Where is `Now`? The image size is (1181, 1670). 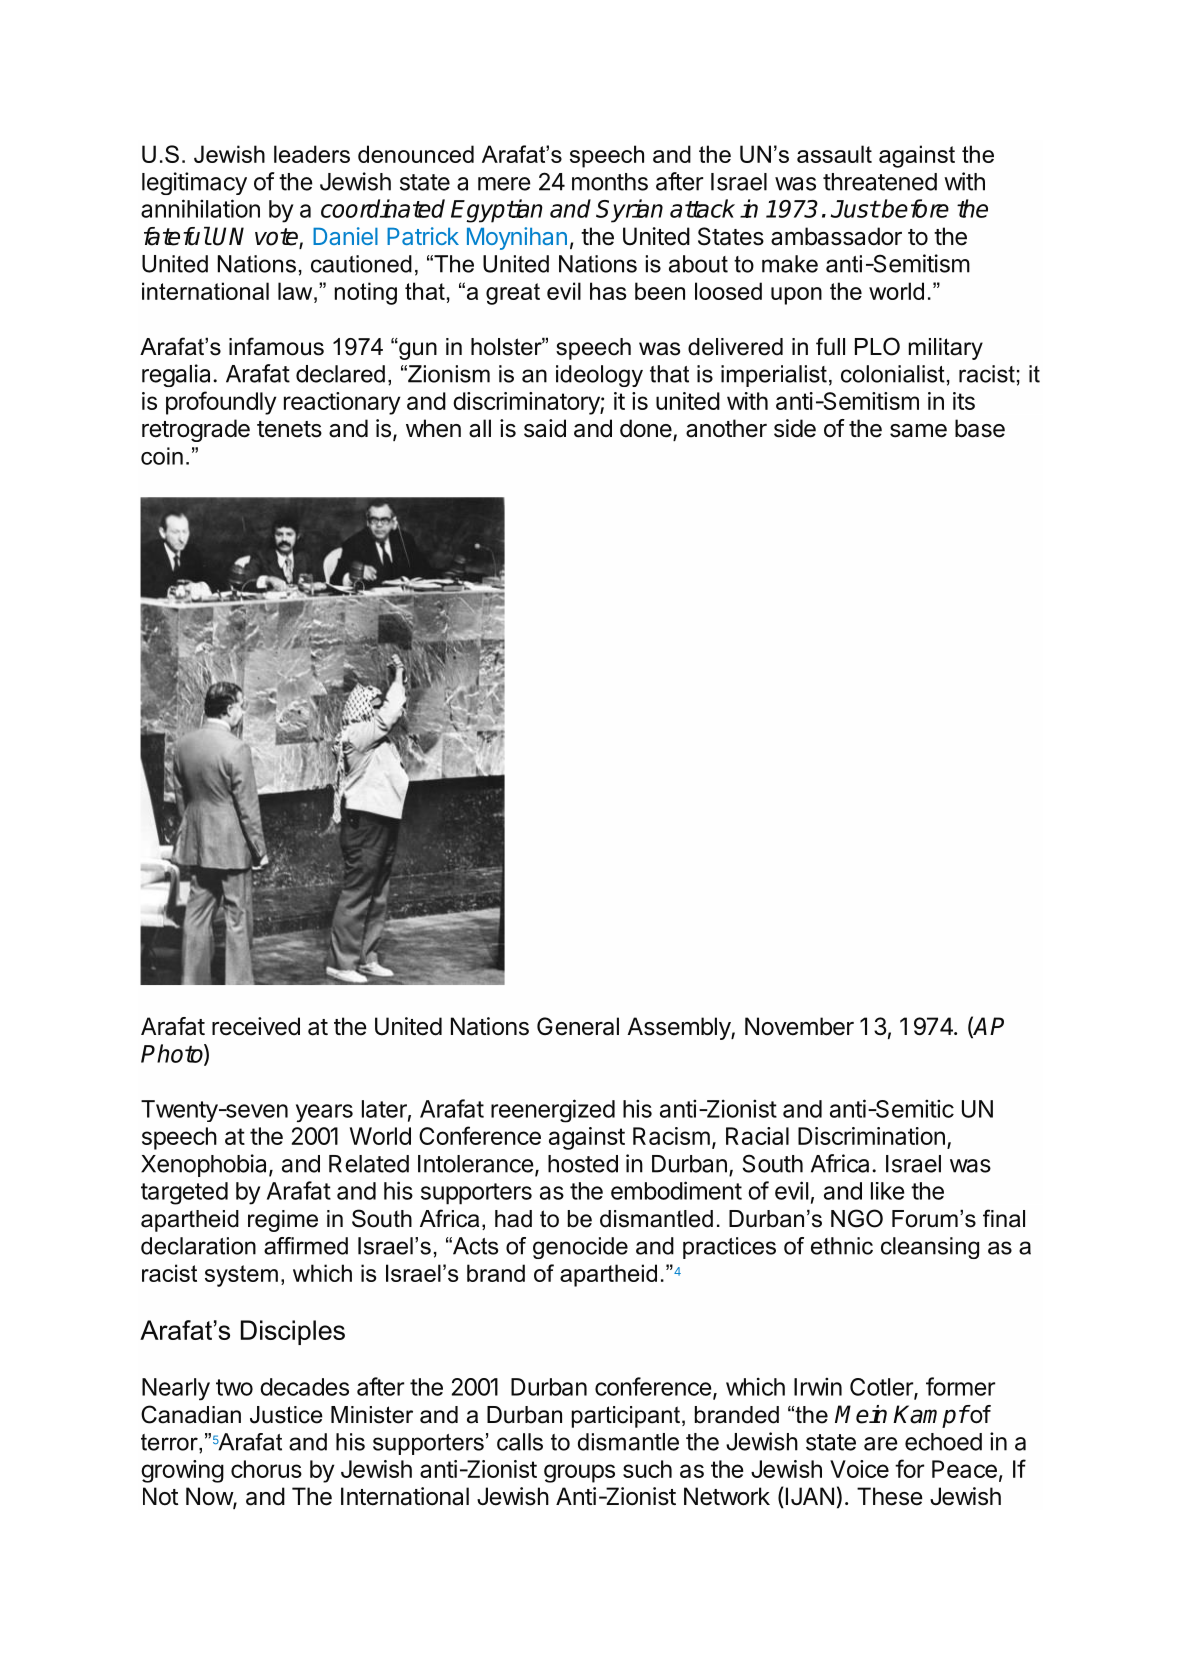
Now is located at coordinates (210, 1497).
